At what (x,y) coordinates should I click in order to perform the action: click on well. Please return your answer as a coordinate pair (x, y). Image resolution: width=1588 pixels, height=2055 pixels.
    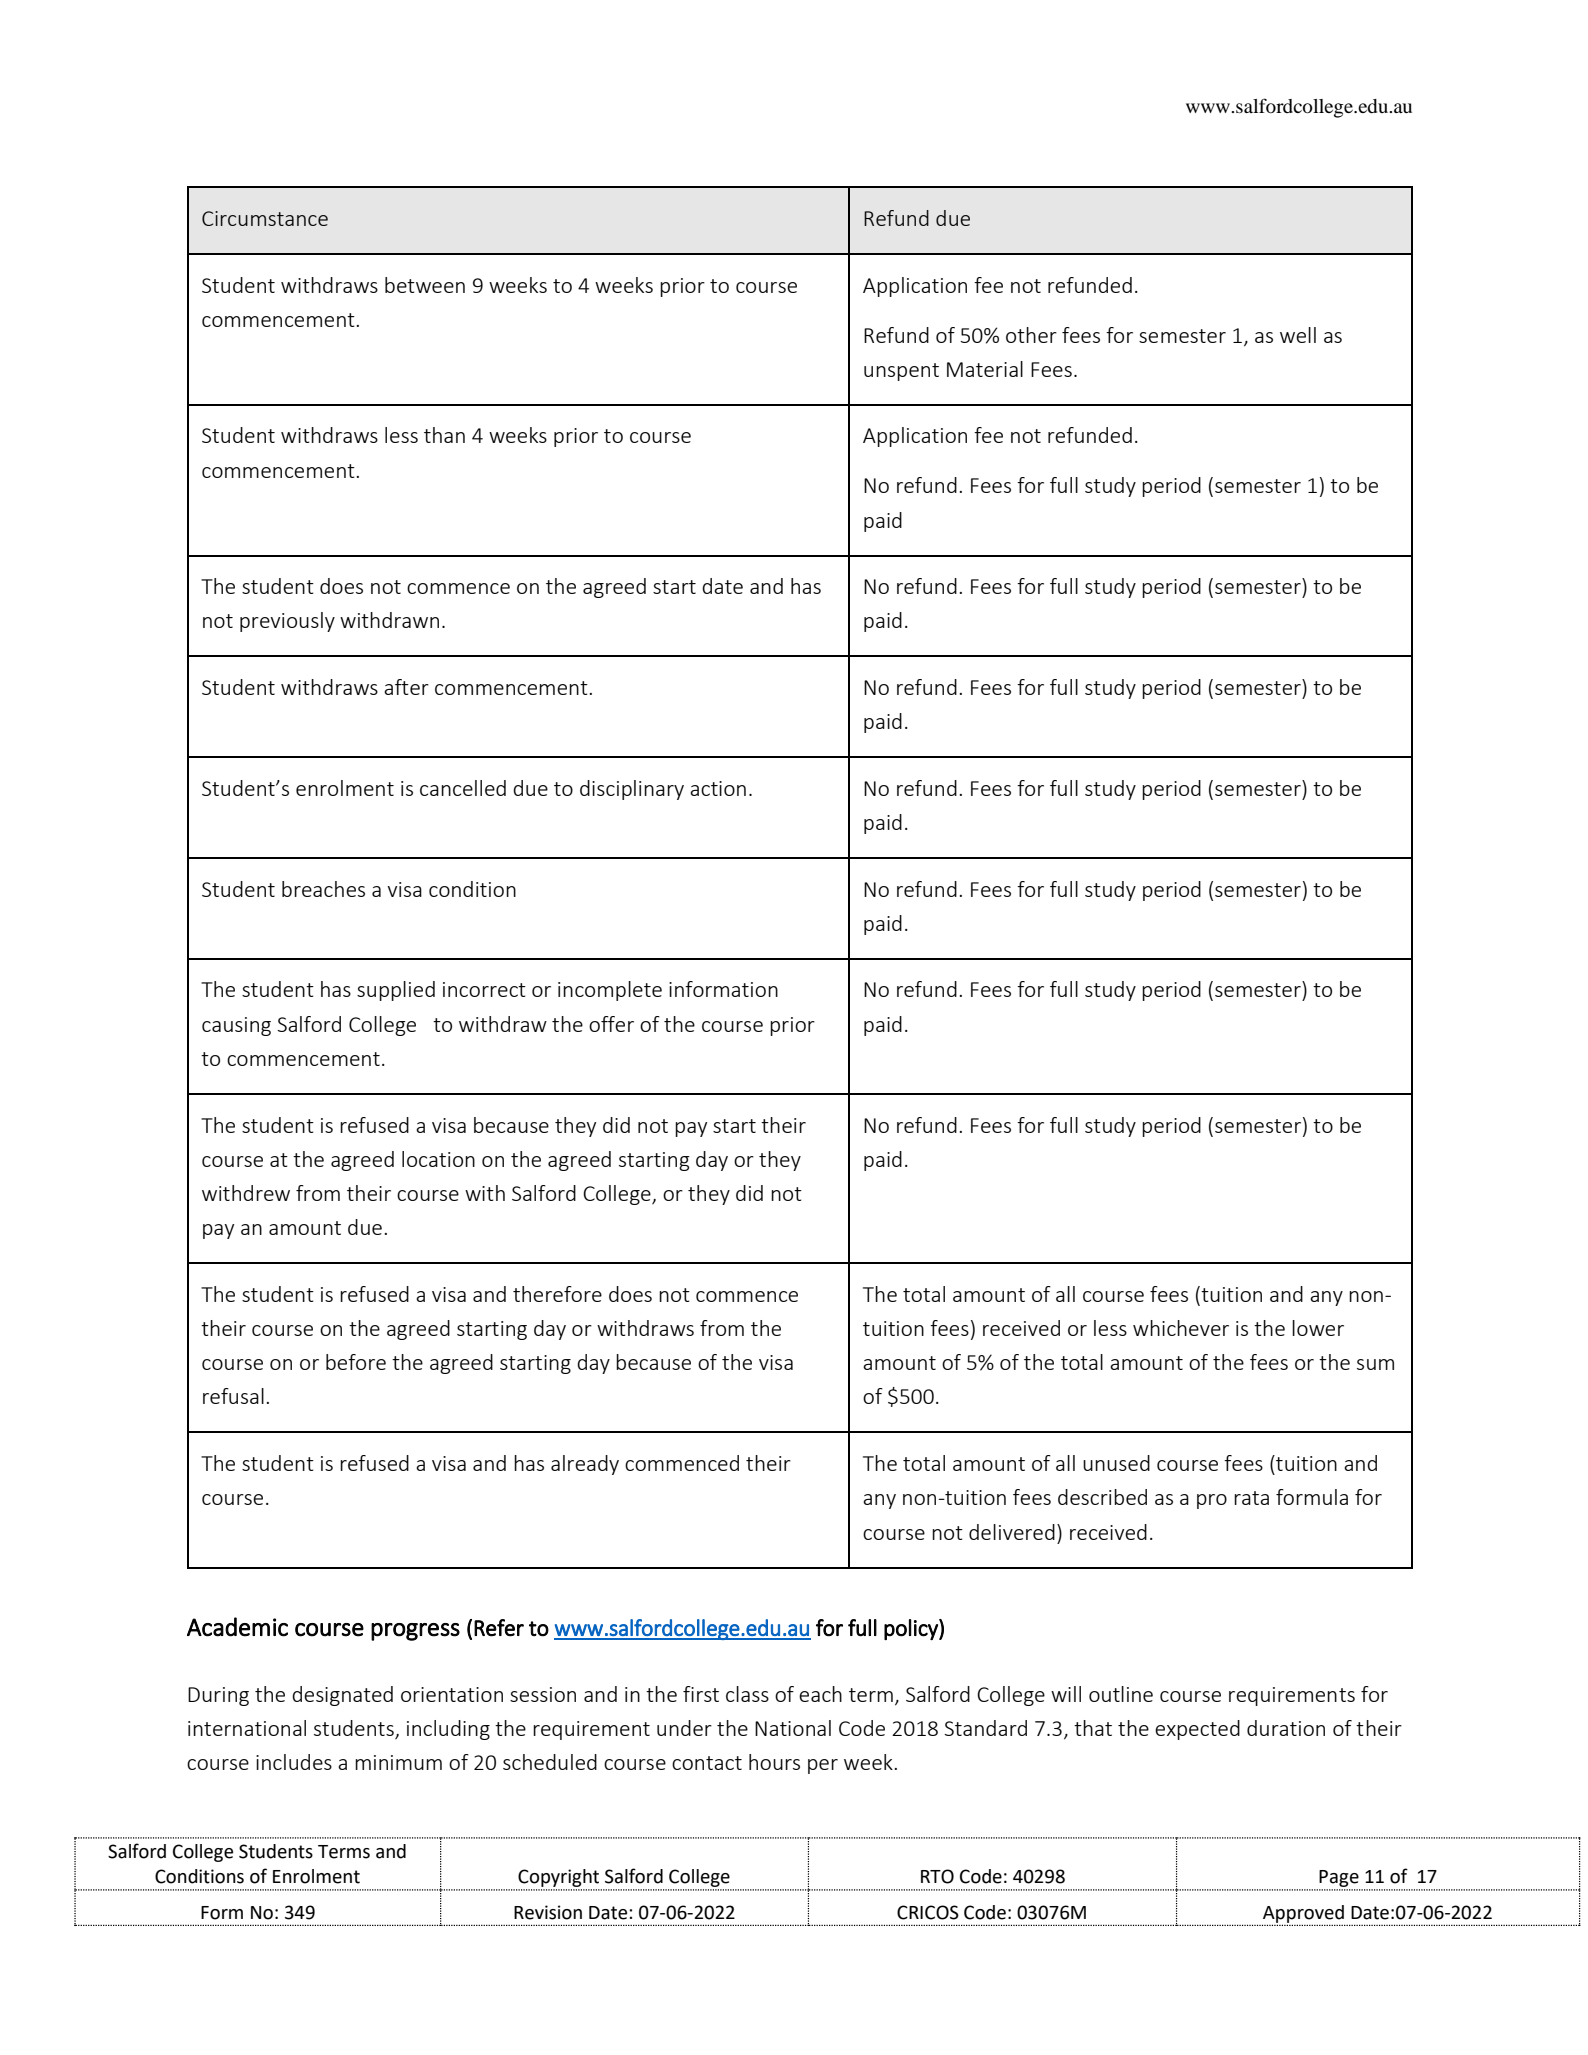
    Looking at the image, I should click on (1298, 335).
